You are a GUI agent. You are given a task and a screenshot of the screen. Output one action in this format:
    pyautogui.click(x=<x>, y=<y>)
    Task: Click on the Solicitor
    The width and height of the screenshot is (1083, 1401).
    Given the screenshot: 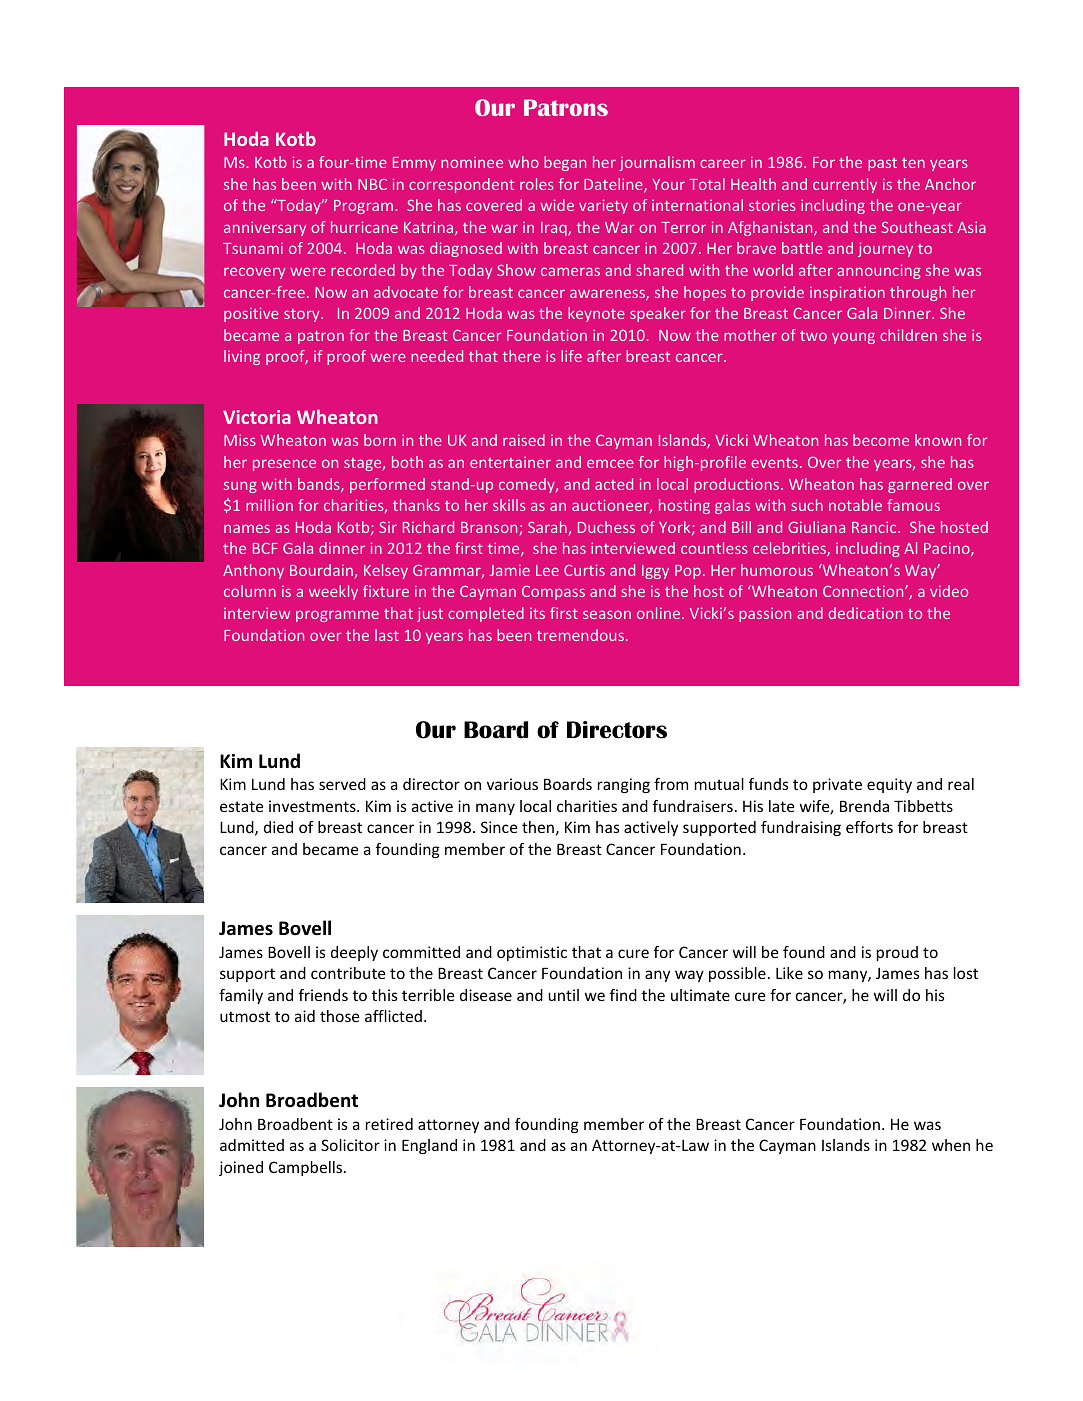 What is the action you would take?
    pyautogui.click(x=350, y=1145)
